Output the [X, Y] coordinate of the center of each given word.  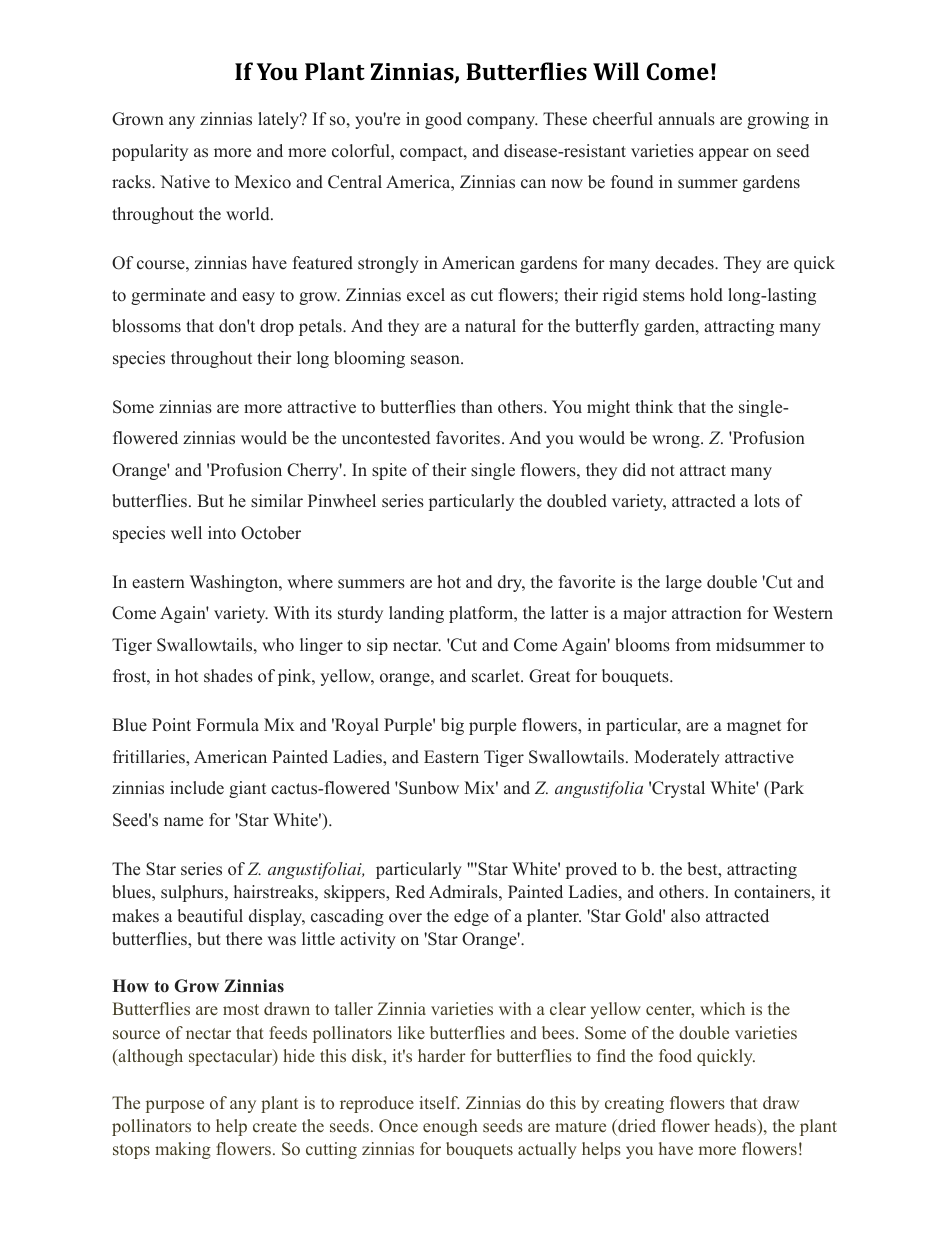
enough [450, 1127]
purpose [175, 1106]
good [443, 120]
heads [737, 1127]
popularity [150, 152]
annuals [686, 119]
